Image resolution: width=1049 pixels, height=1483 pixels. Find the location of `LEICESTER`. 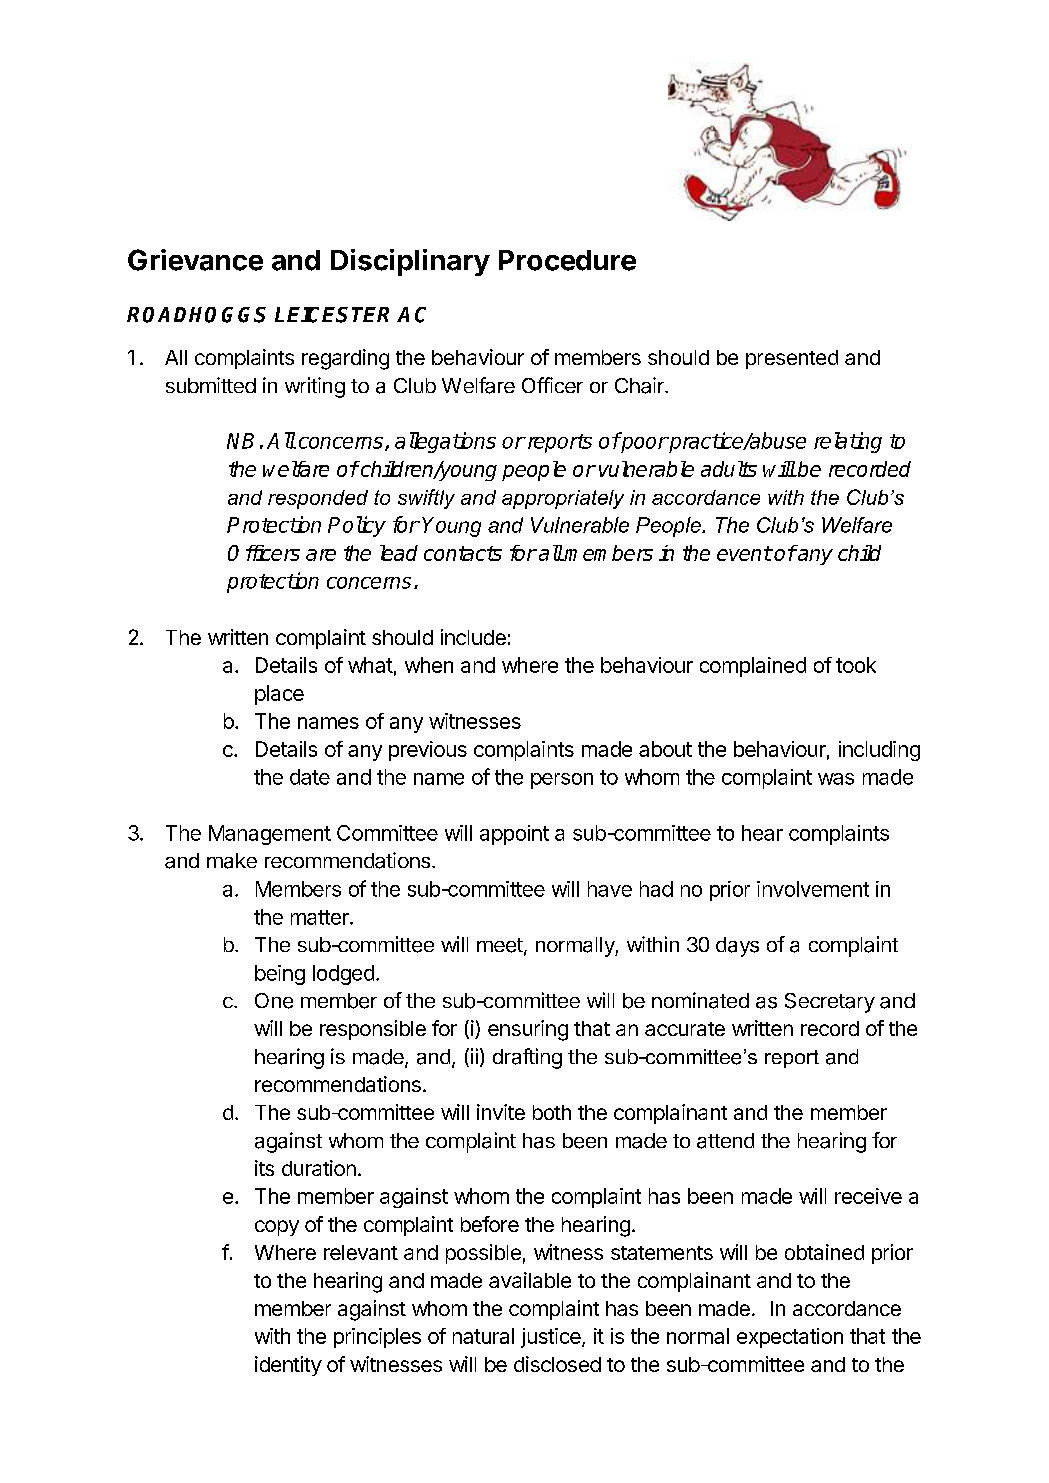

LEICESTER is located at coordinates (332, 315).
